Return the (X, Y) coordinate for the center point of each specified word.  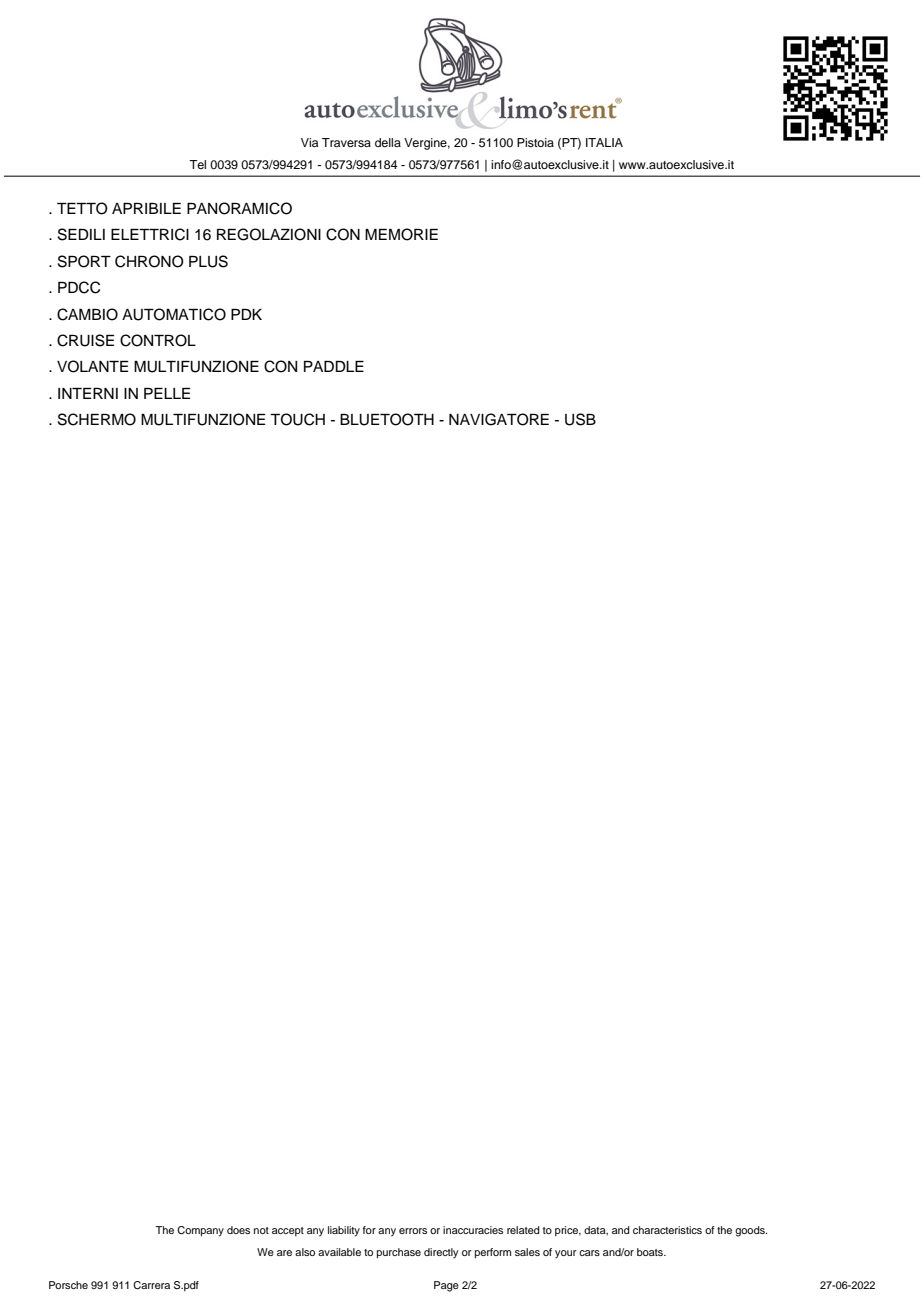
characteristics (667, 1230)
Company (200, 1231)
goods (751, 1231)
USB (580, 419)
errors (413, 1231)
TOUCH (297, 419)
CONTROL (158, 340)
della (388, 142)
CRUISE (85, 340)
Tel (197, 164)
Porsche (68, 1285)
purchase (399, 1253)
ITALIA (604, 142)
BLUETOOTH (387, 419)
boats (651, 1252)
